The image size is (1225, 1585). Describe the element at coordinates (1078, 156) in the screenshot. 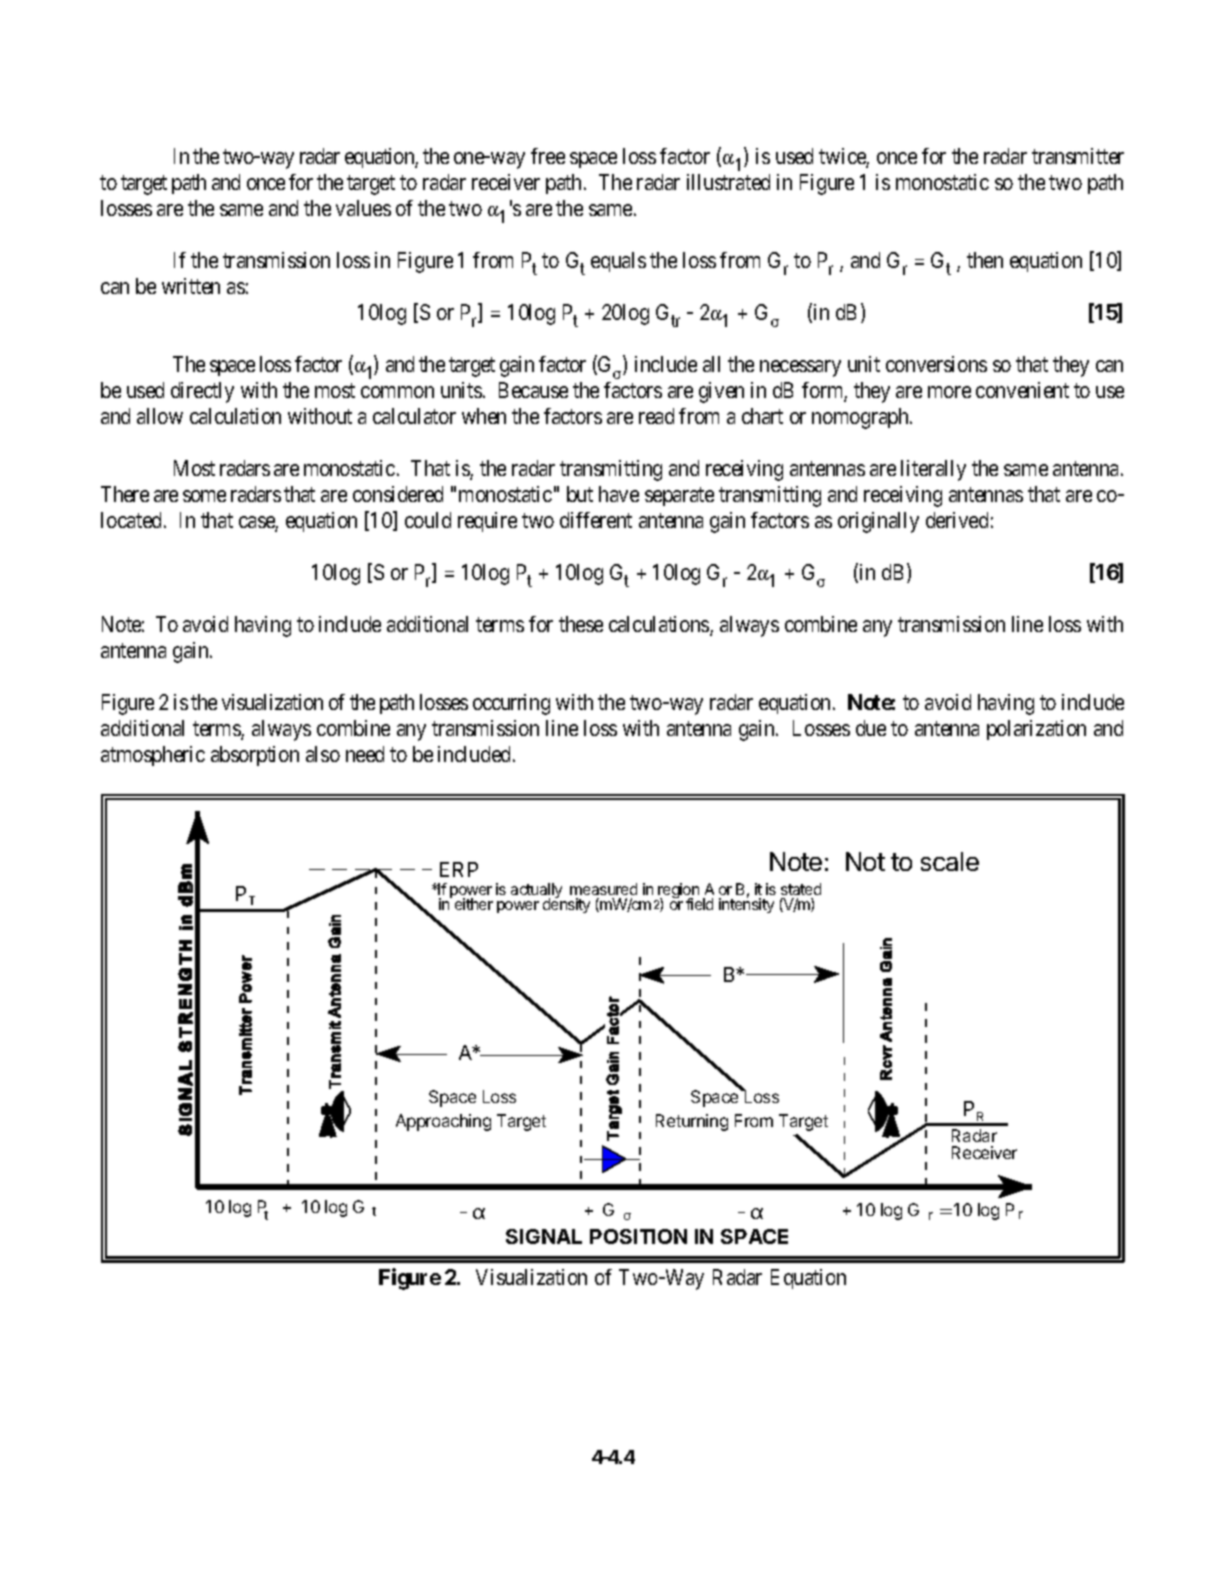

I see `transmitter` at that location.
